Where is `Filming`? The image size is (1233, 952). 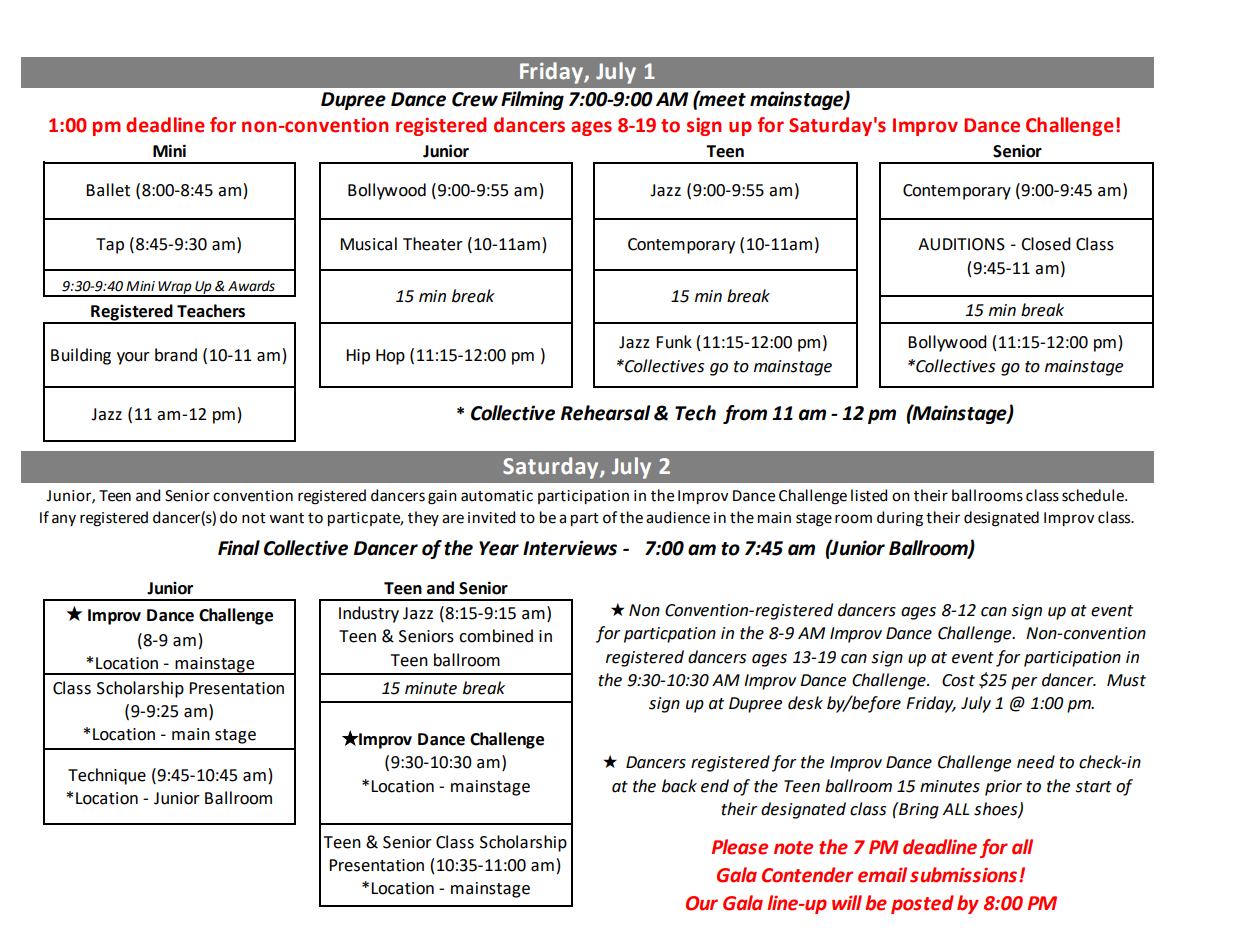 Filming is located at coordinates (532, 100).
